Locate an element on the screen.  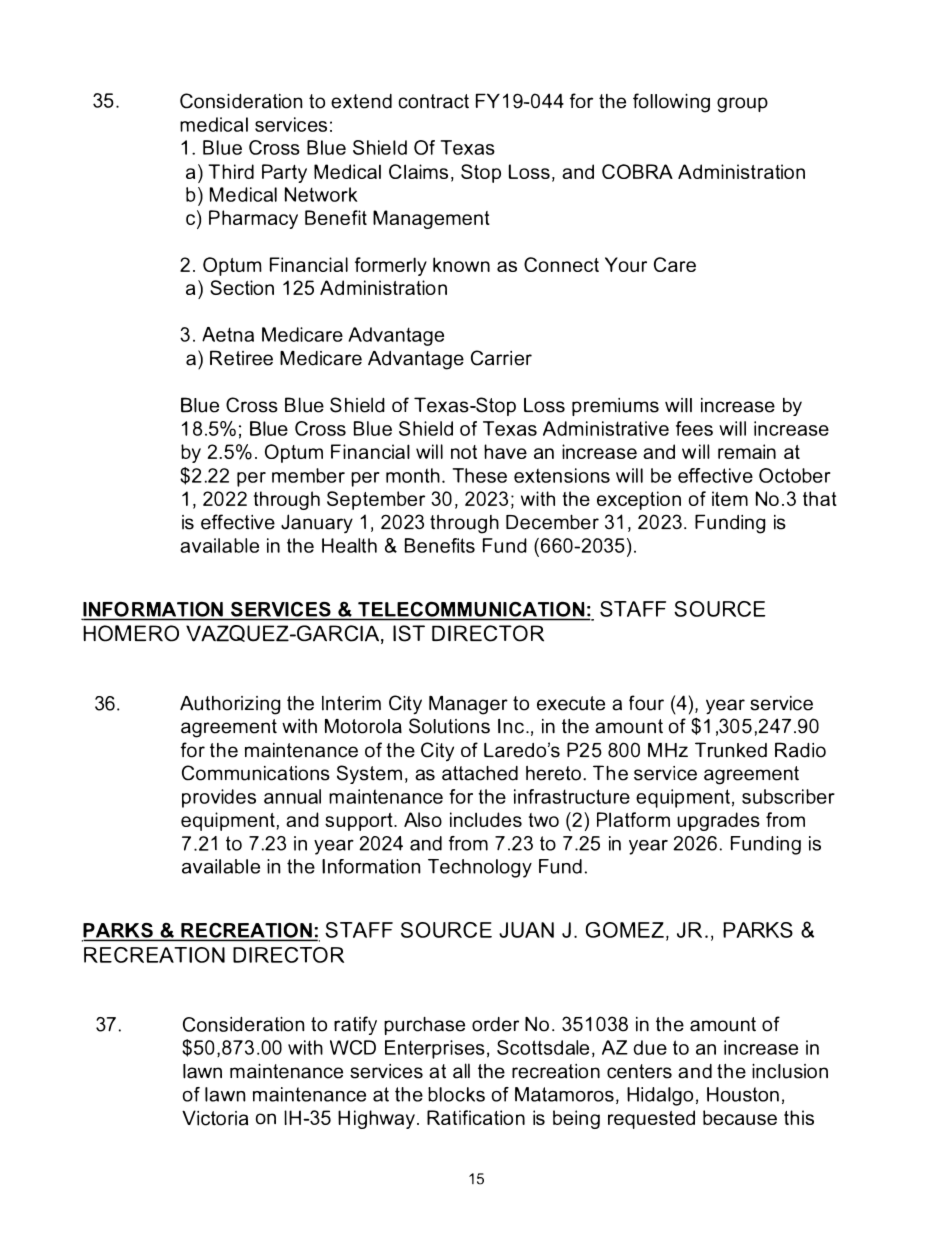
Technology is located at coordinates (480, 868).
